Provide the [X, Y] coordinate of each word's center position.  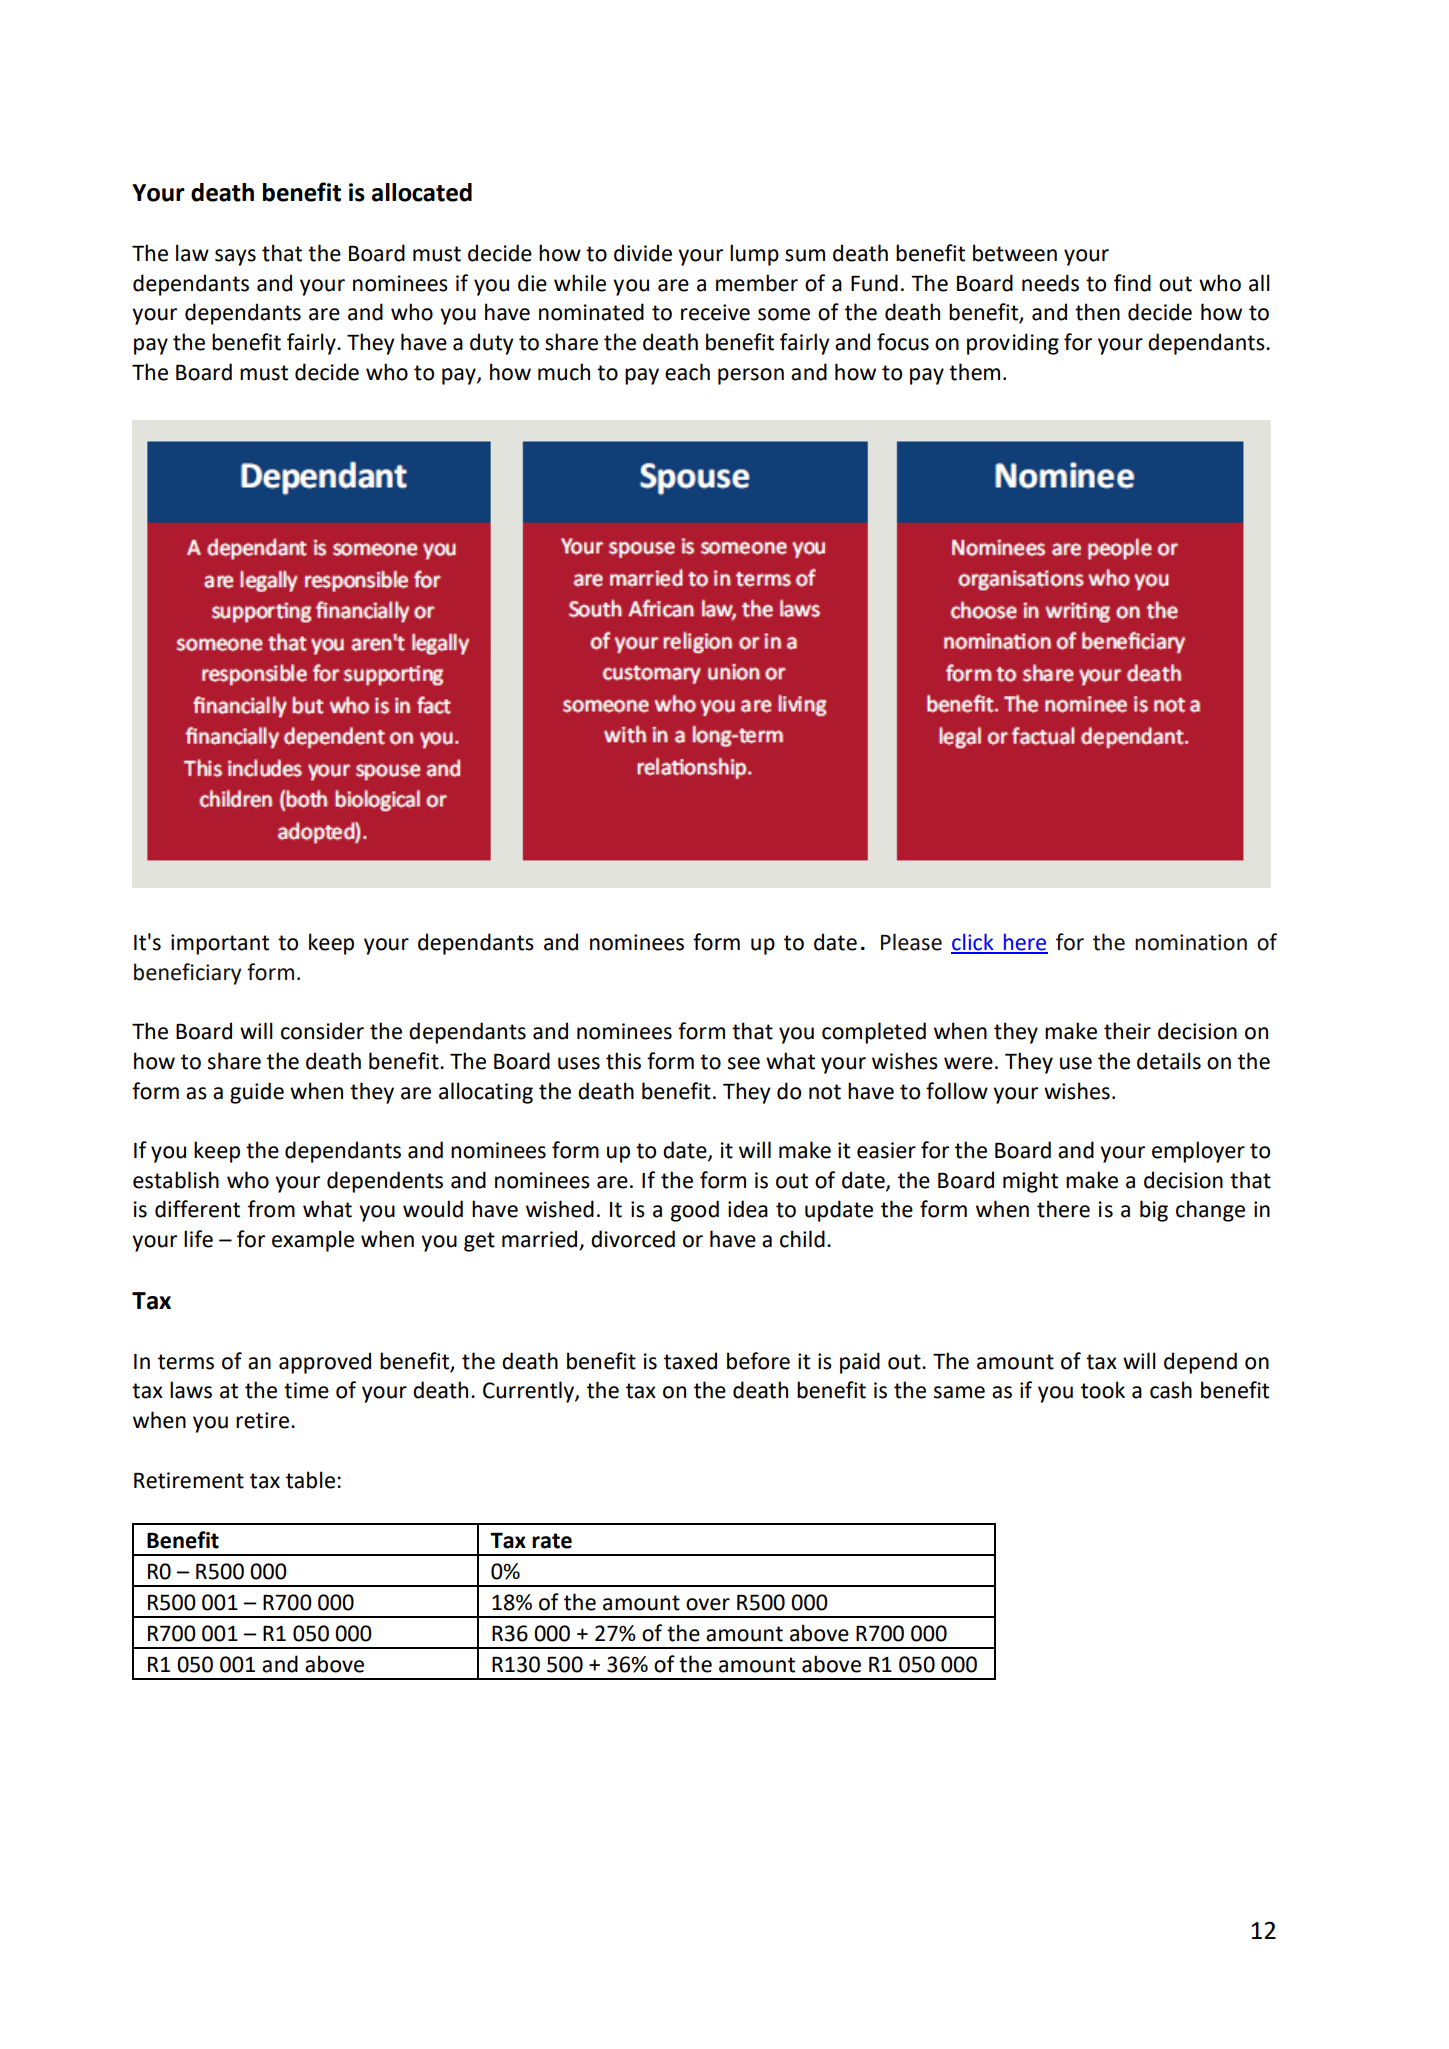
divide [643, 253]
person [751, 376]
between [1015, 253]
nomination [1191, 942]
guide [257, 1093]
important [220, 944]
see [744, 1063]
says [235, 257]
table [310, 1480]
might [1030, 1182]
